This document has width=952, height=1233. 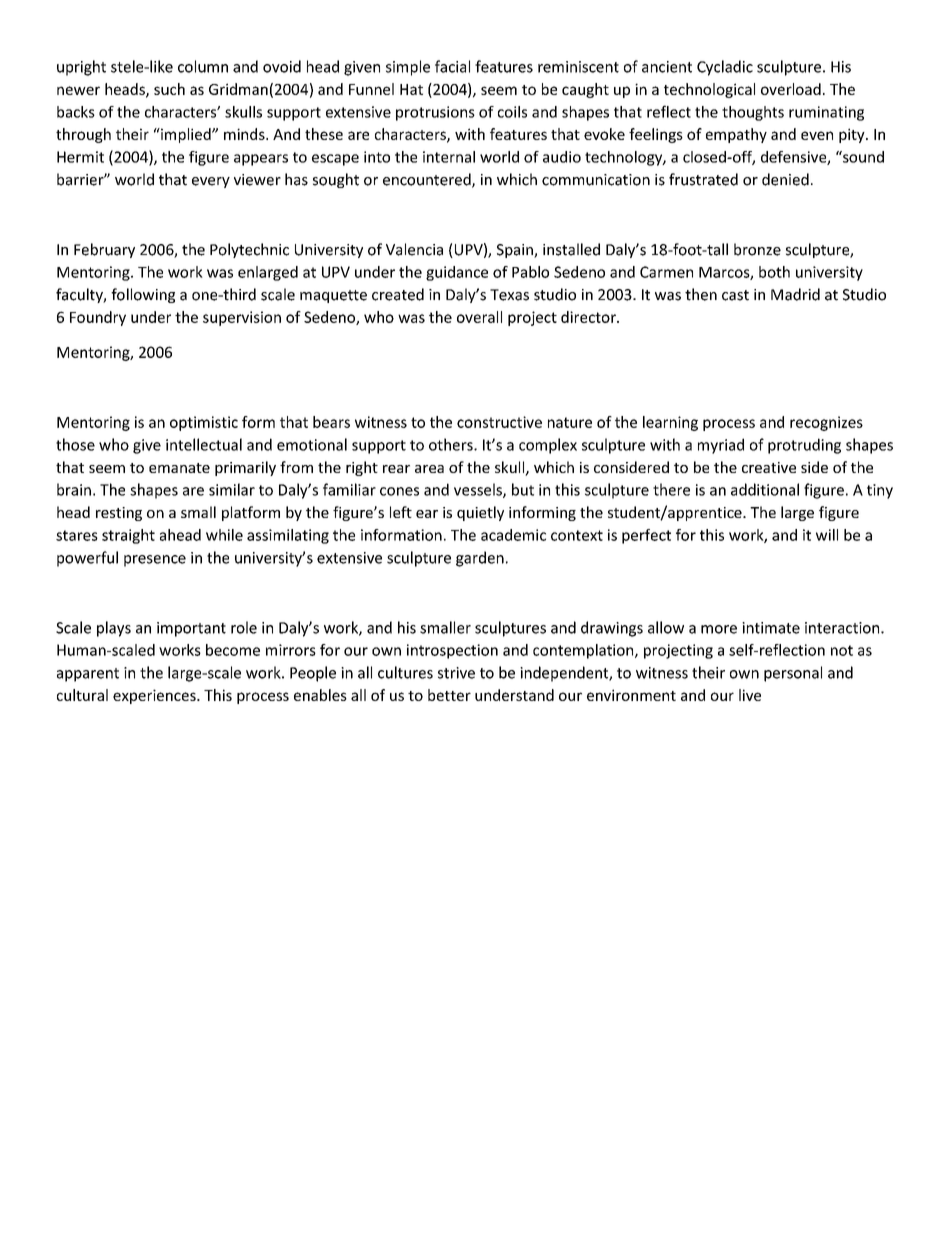 What do you see at coordinates (516, 251) in the document?
I see `Spain` at bounding box center [516, 251].
